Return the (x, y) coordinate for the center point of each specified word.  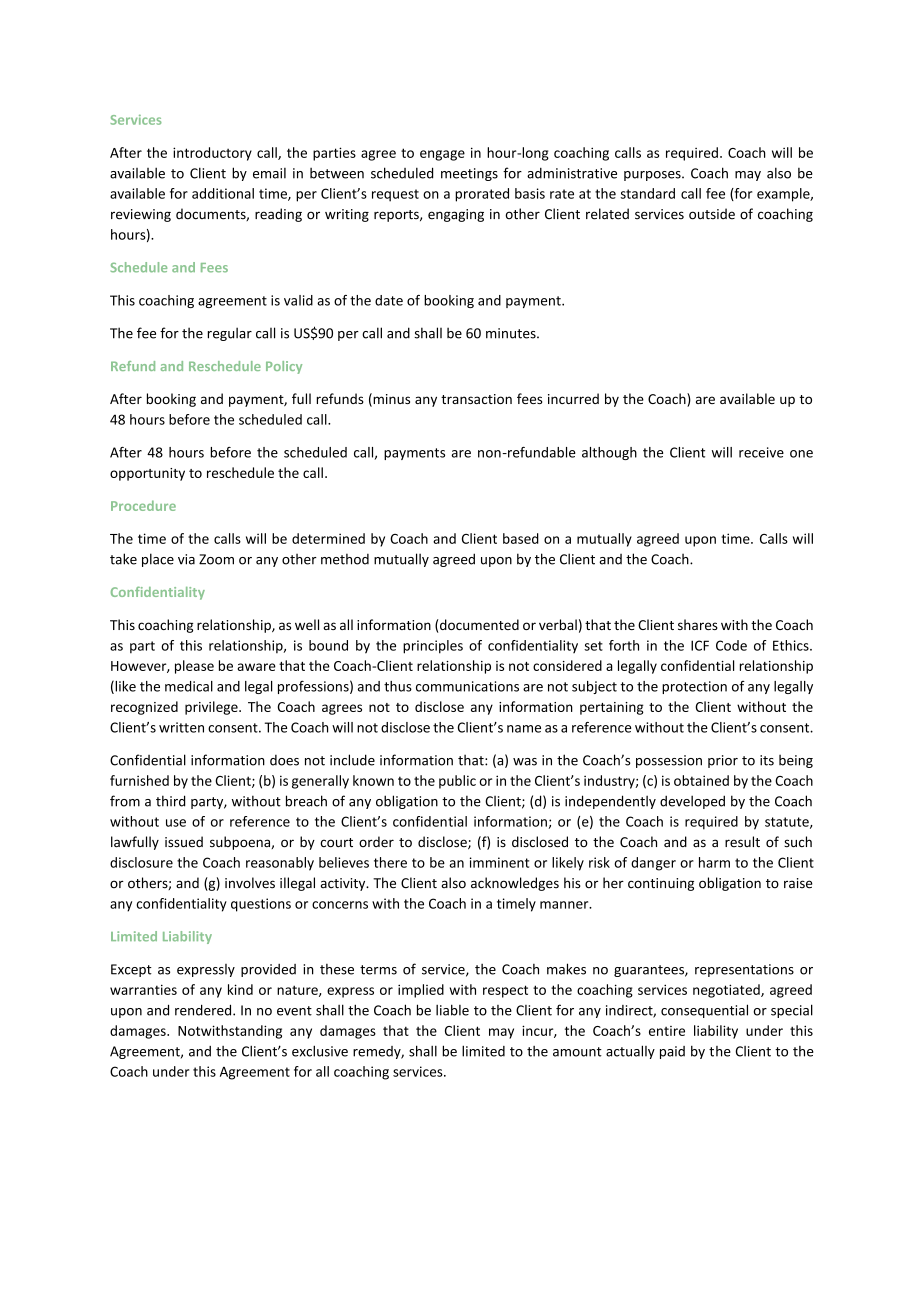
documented (478, 624)
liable (452, 1010)
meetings (469, 174)
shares (698, 624)
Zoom (216, 559)
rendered (204, 1010)
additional (223, 193)
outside (712, 214)
